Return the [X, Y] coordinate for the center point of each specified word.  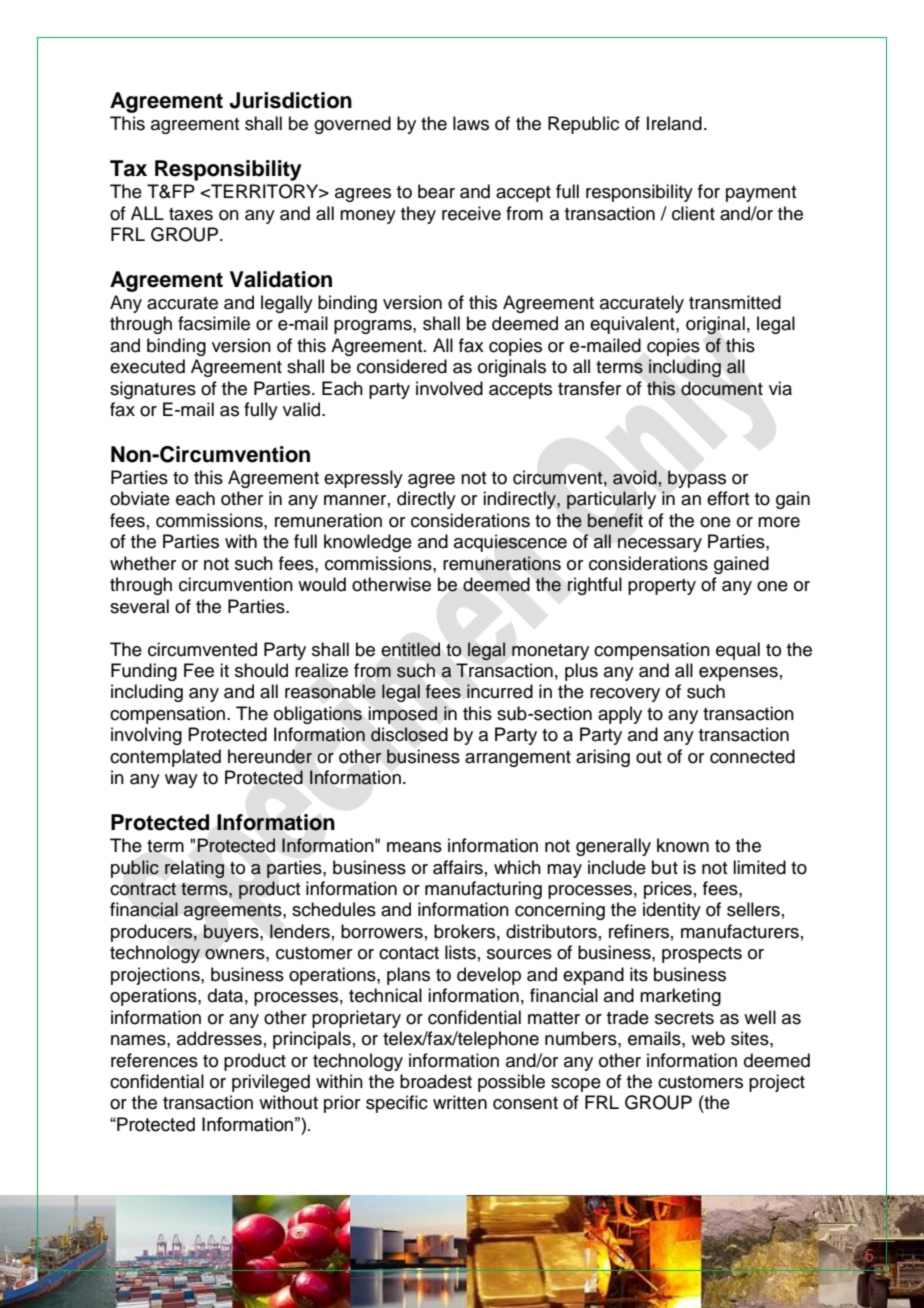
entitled [411, 649]
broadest [436, 1081]
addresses [219, 1038]
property [662, 587]
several [139, 606]
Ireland [674, 123]
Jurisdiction [290, 100]
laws [471, 123]
